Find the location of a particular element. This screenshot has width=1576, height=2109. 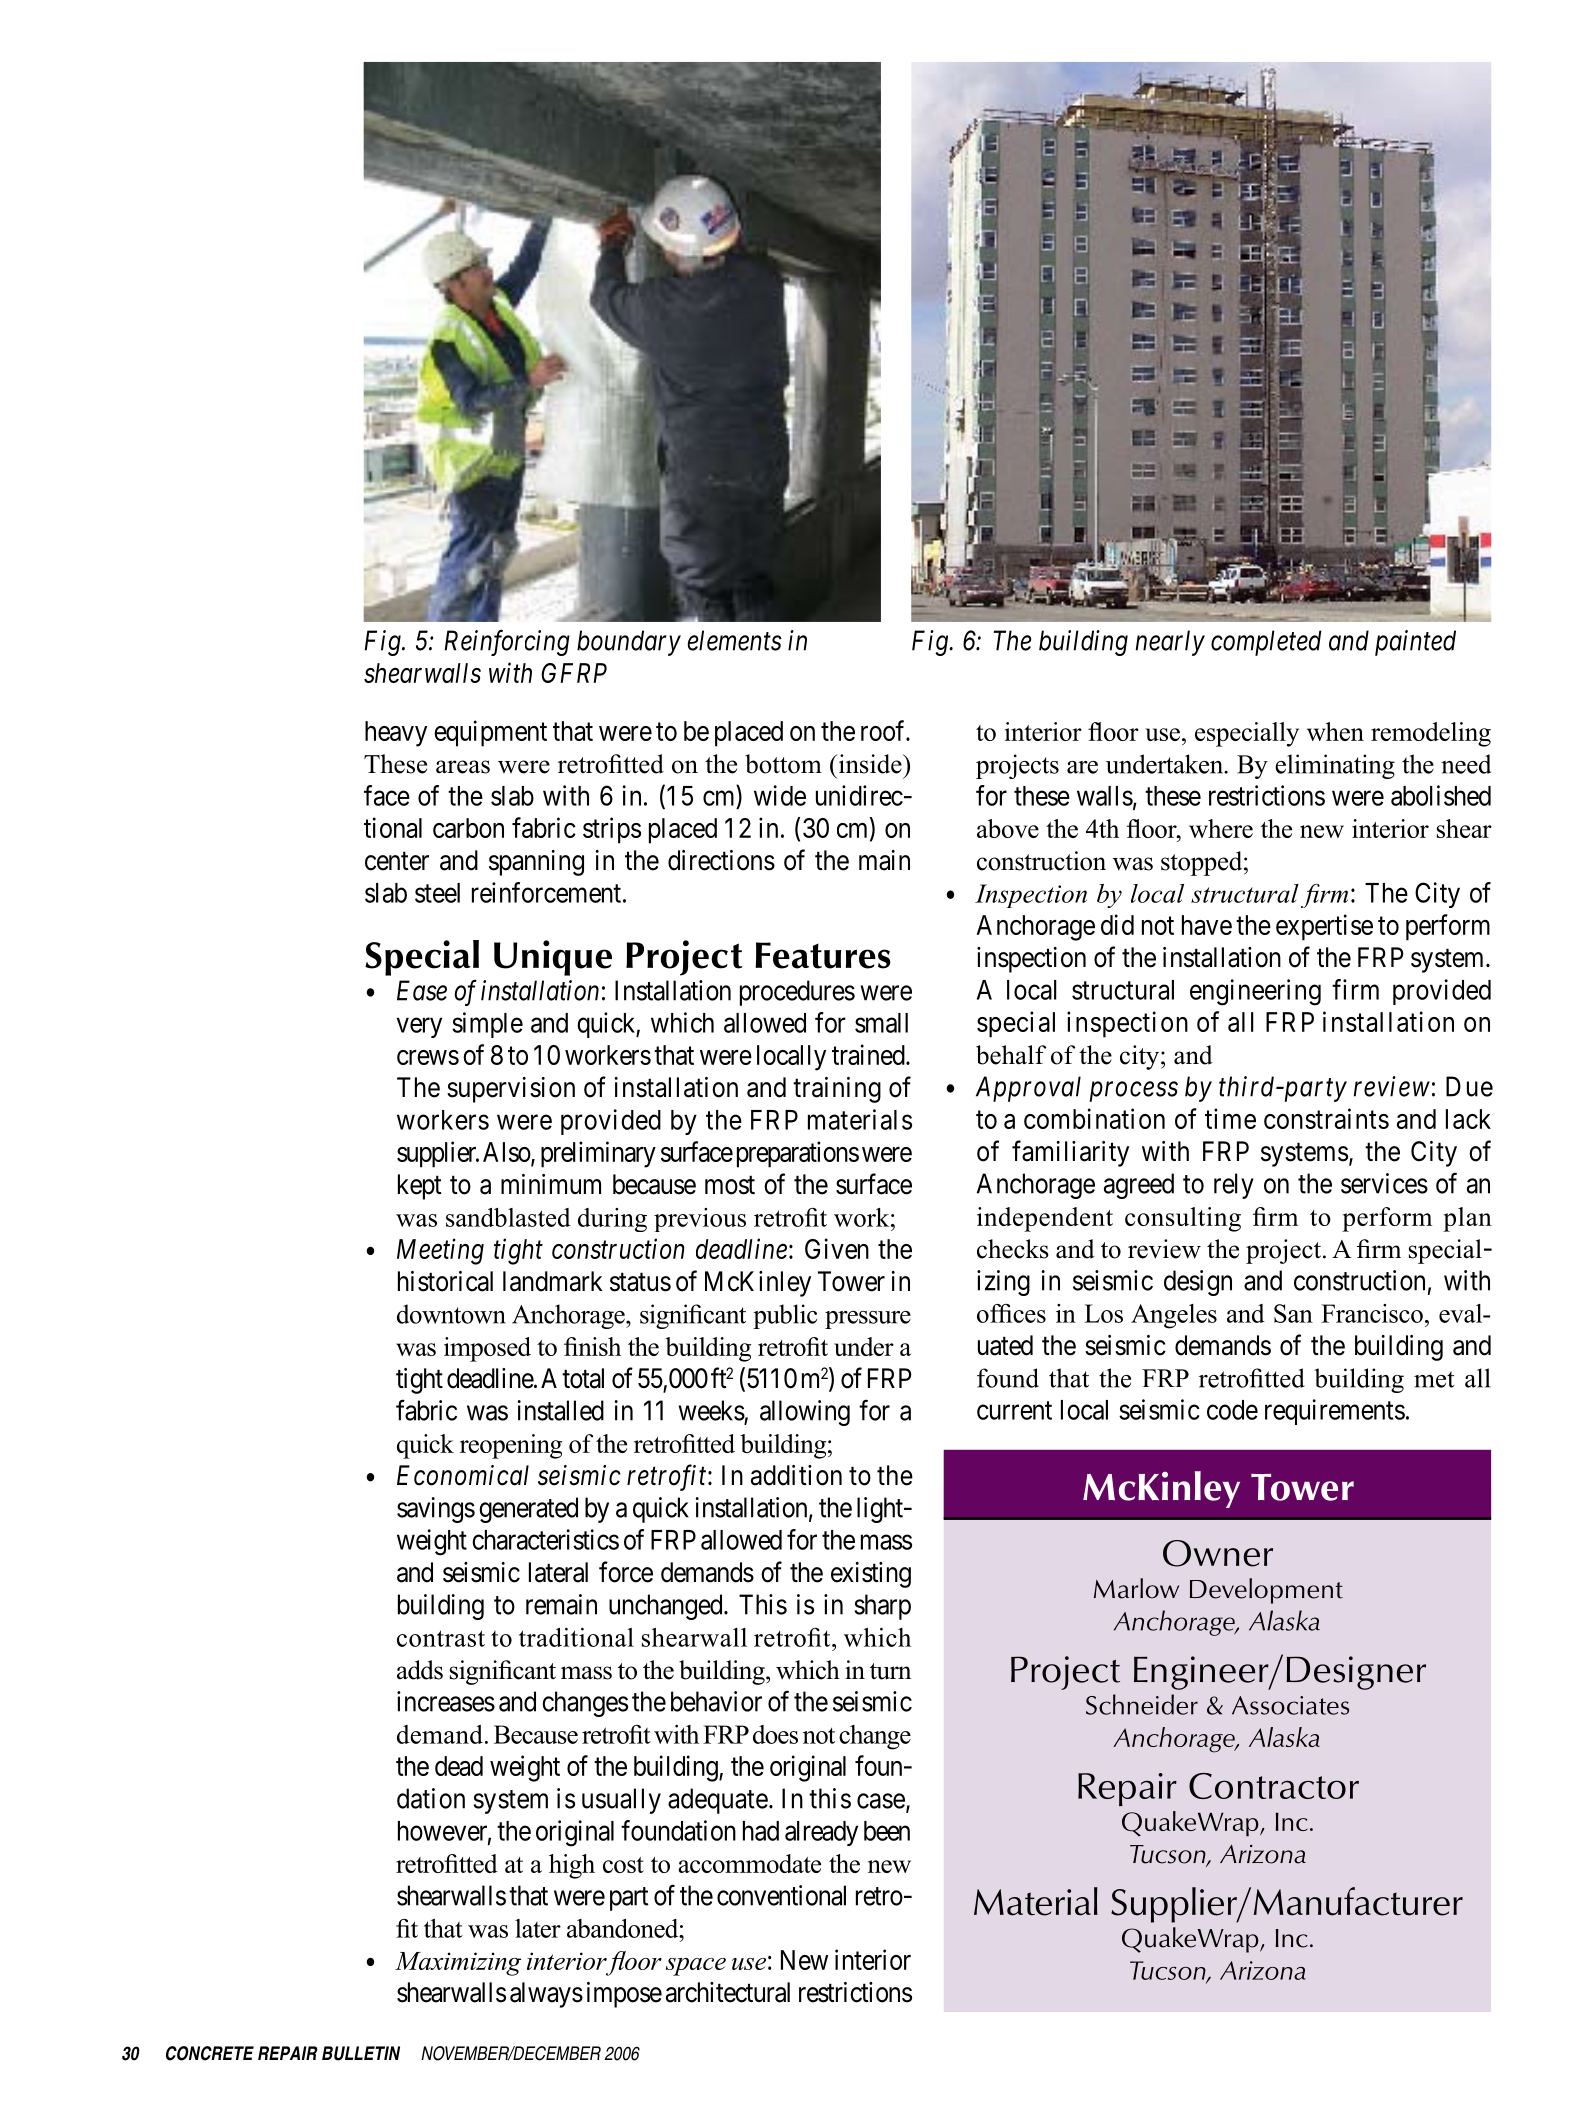

time is located at coordinates (1230, 1118).
